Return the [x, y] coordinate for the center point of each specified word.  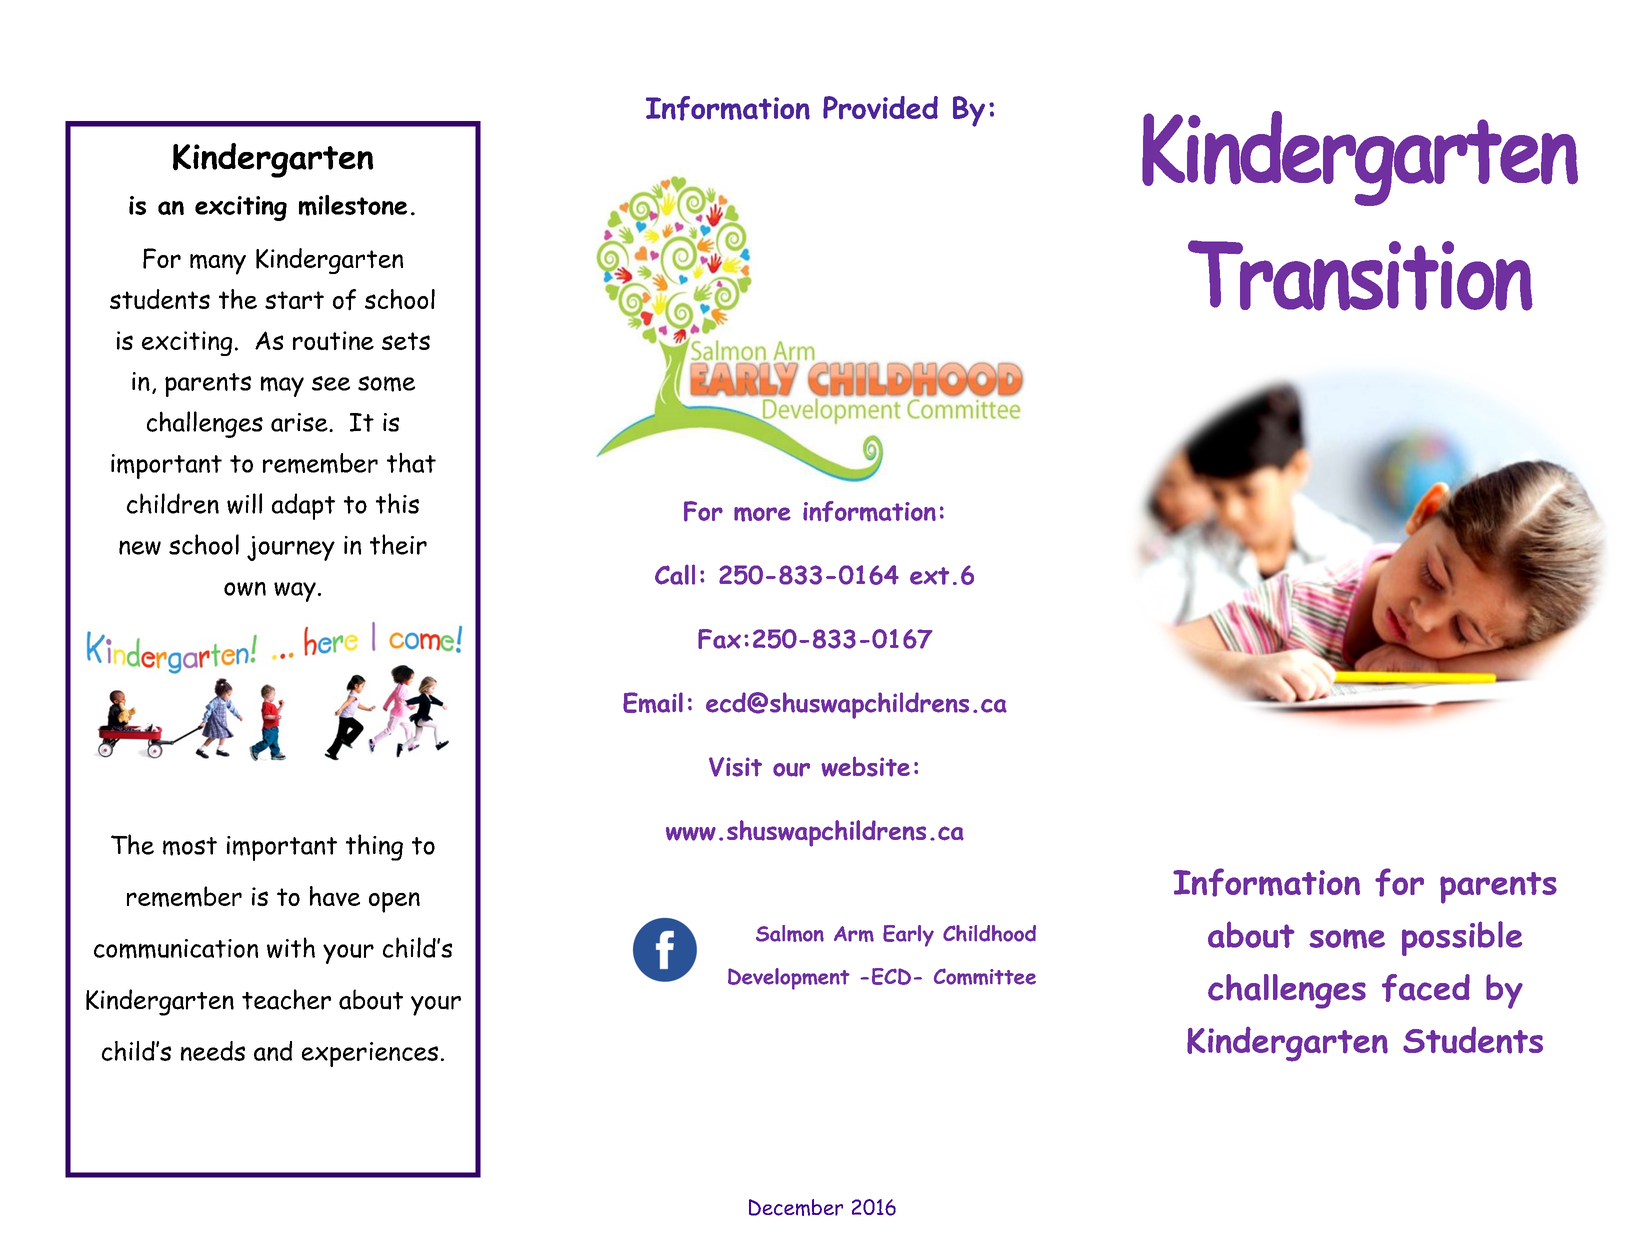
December [796, 1207]
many [218, 264]
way [295, 592]
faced [1426, 988]
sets [406, 341]
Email [653, 702]
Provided [880, 108]
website [865, 766]
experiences [370, 1054]
